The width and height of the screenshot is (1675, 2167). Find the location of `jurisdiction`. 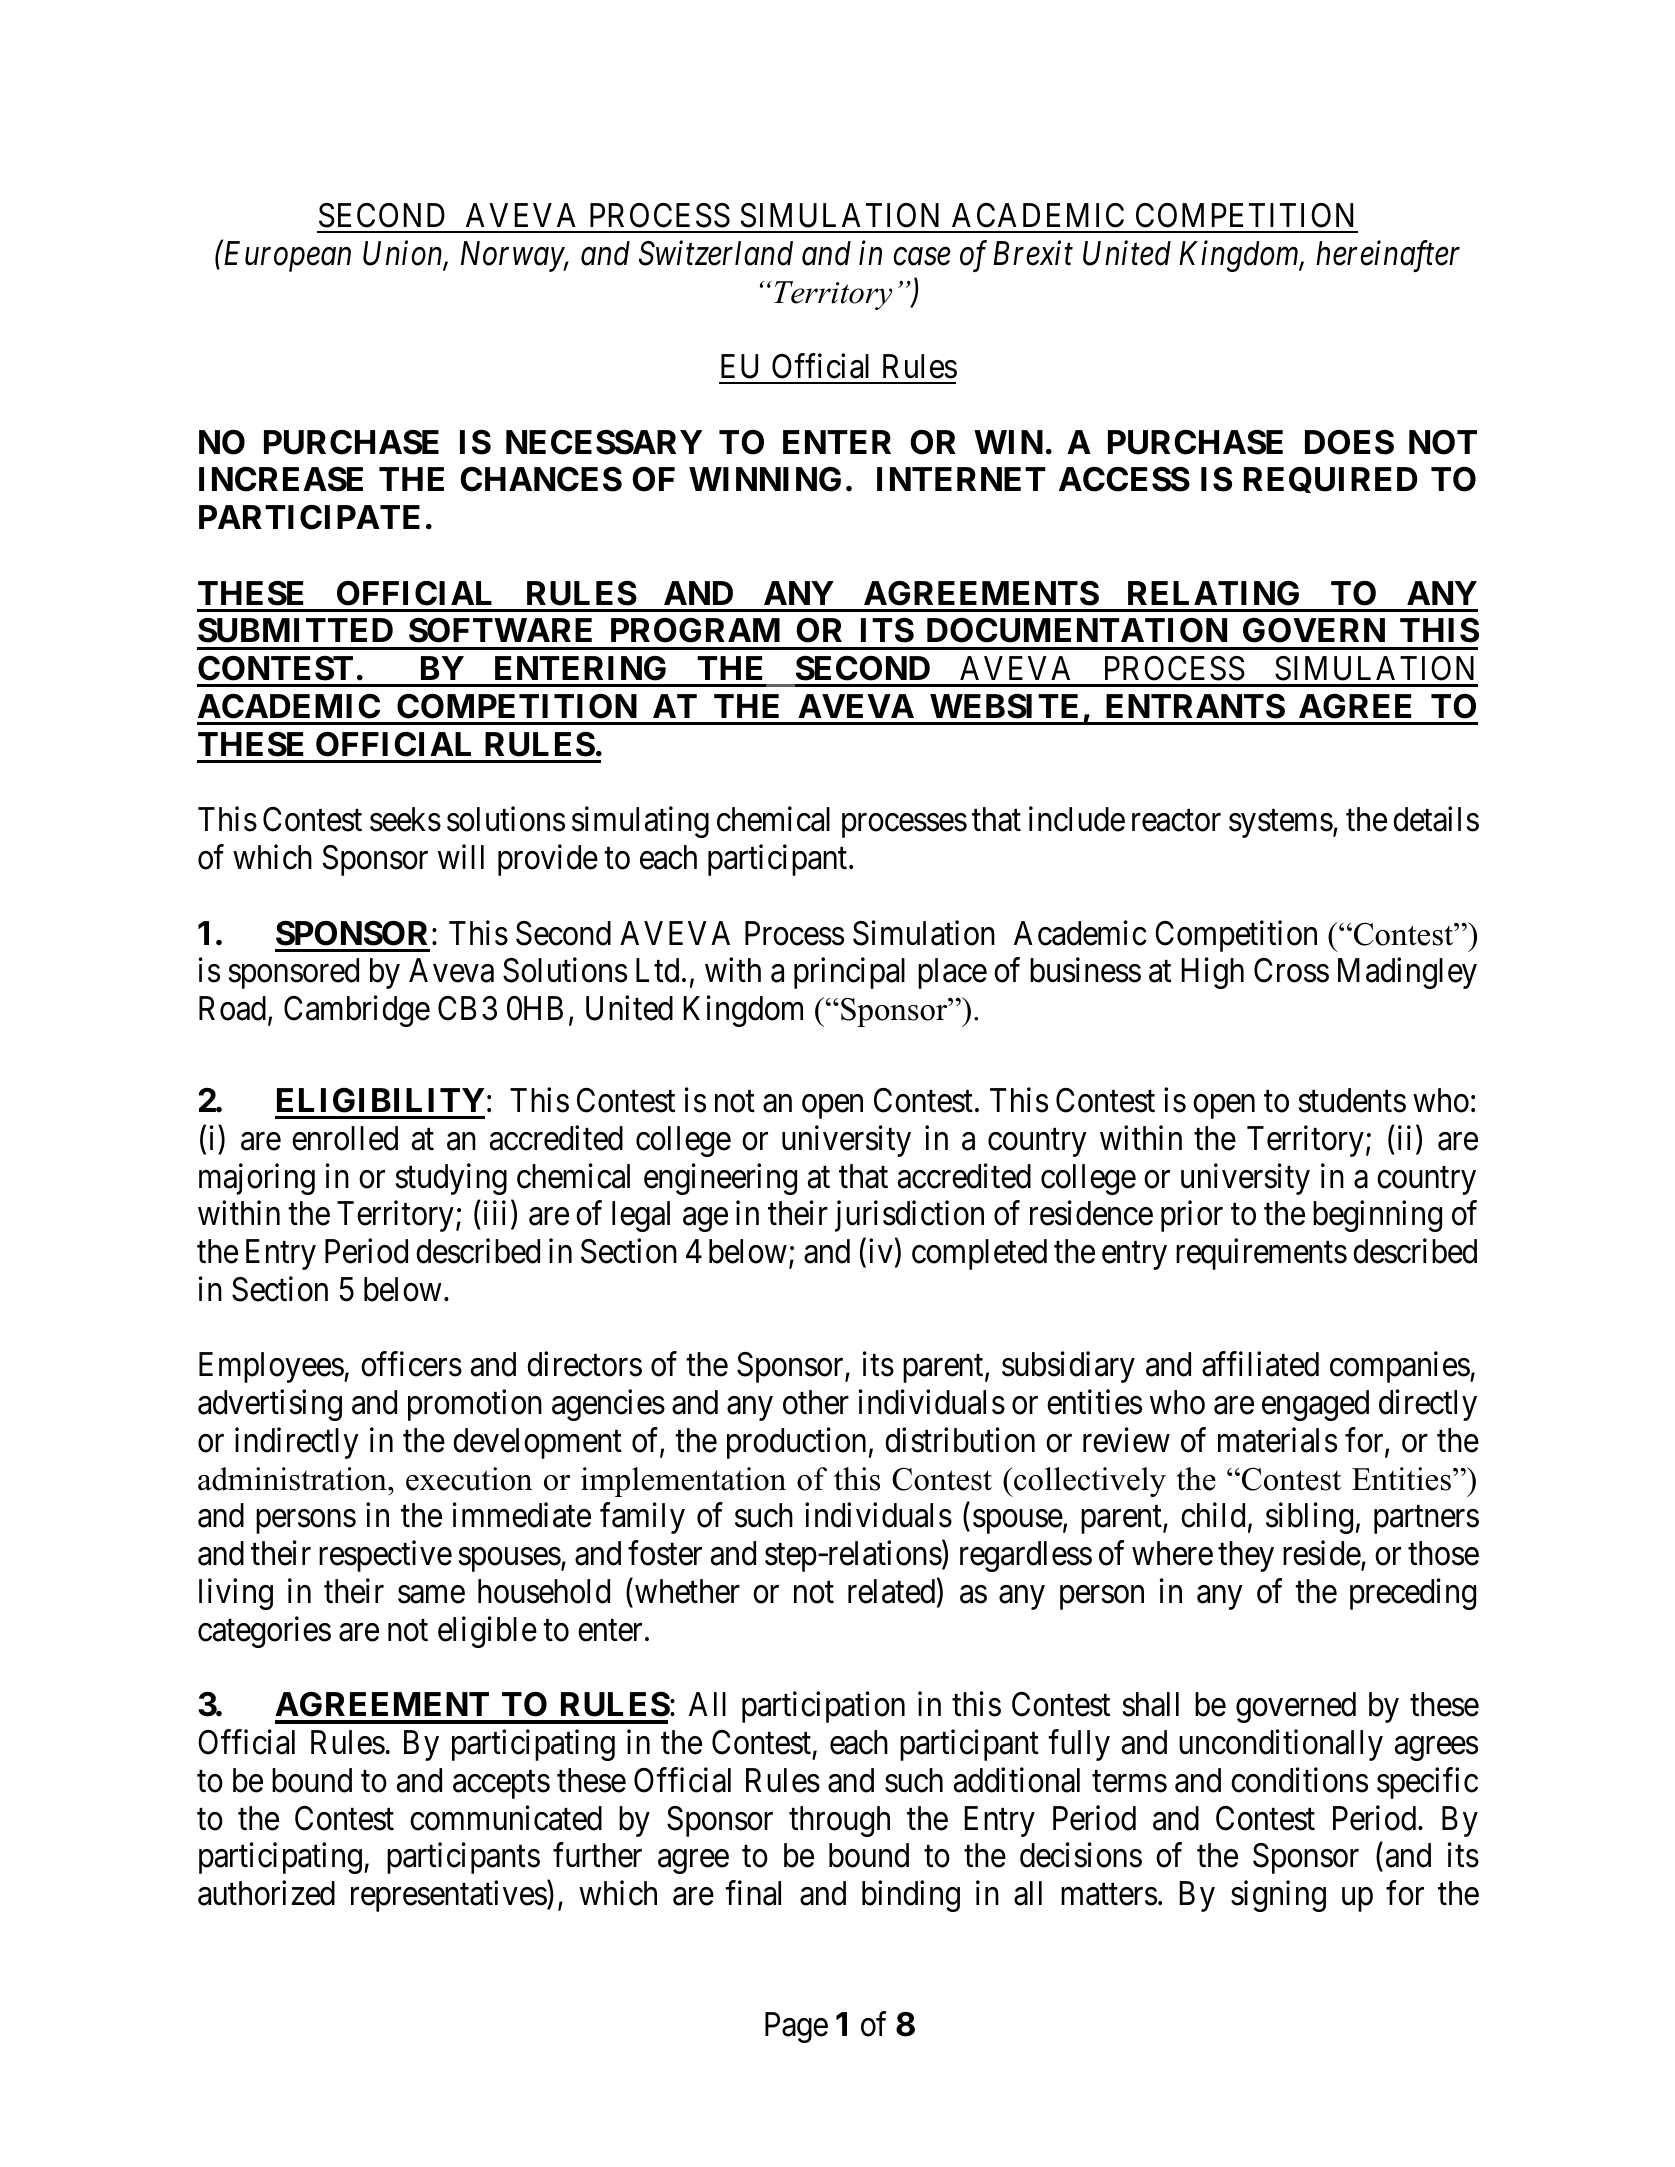

jurisdiction is located at coordinates (909, 1216).
